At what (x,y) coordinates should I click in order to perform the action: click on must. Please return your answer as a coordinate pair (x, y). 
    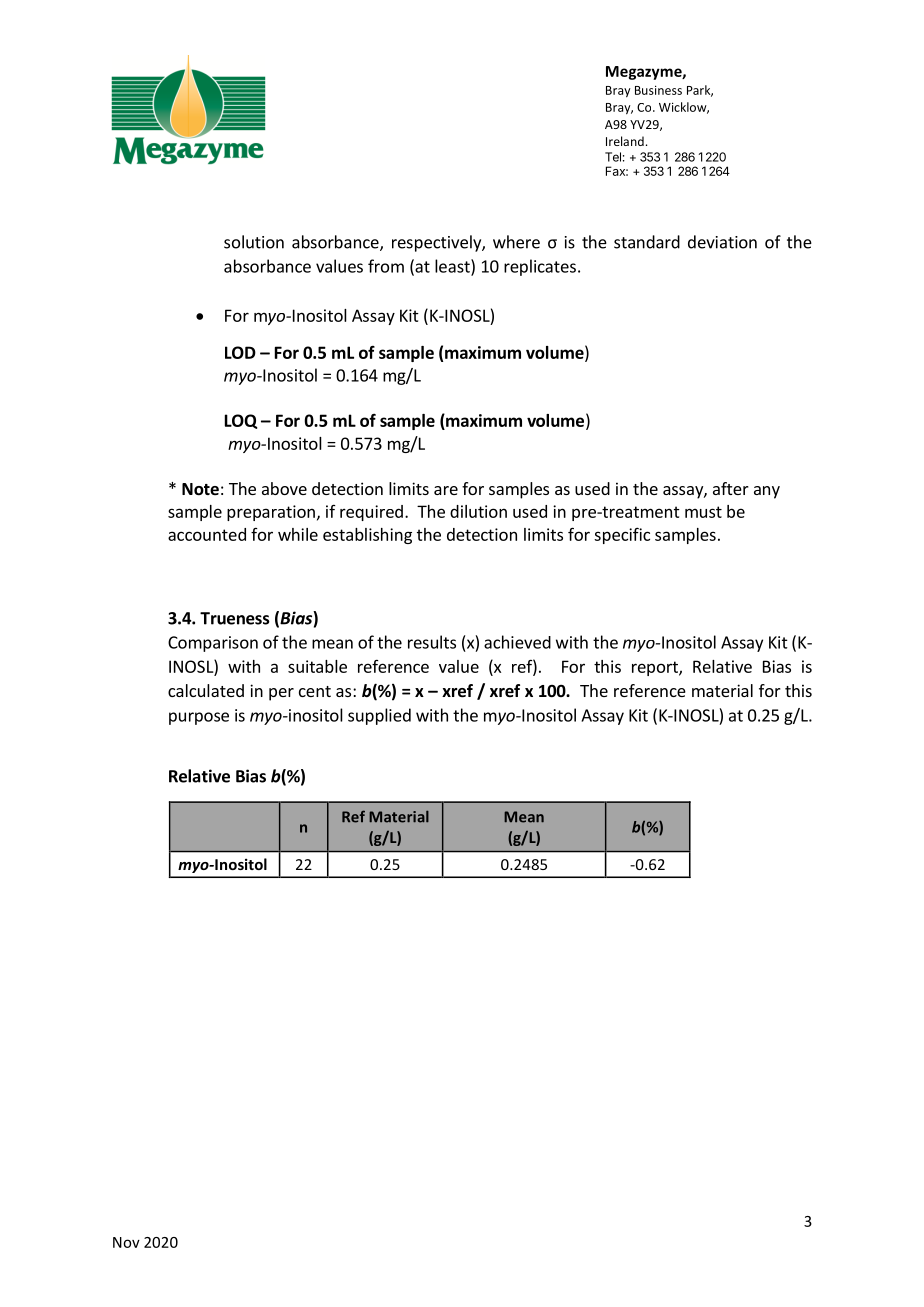
    Looking at the image, I should click on (703, 512).
